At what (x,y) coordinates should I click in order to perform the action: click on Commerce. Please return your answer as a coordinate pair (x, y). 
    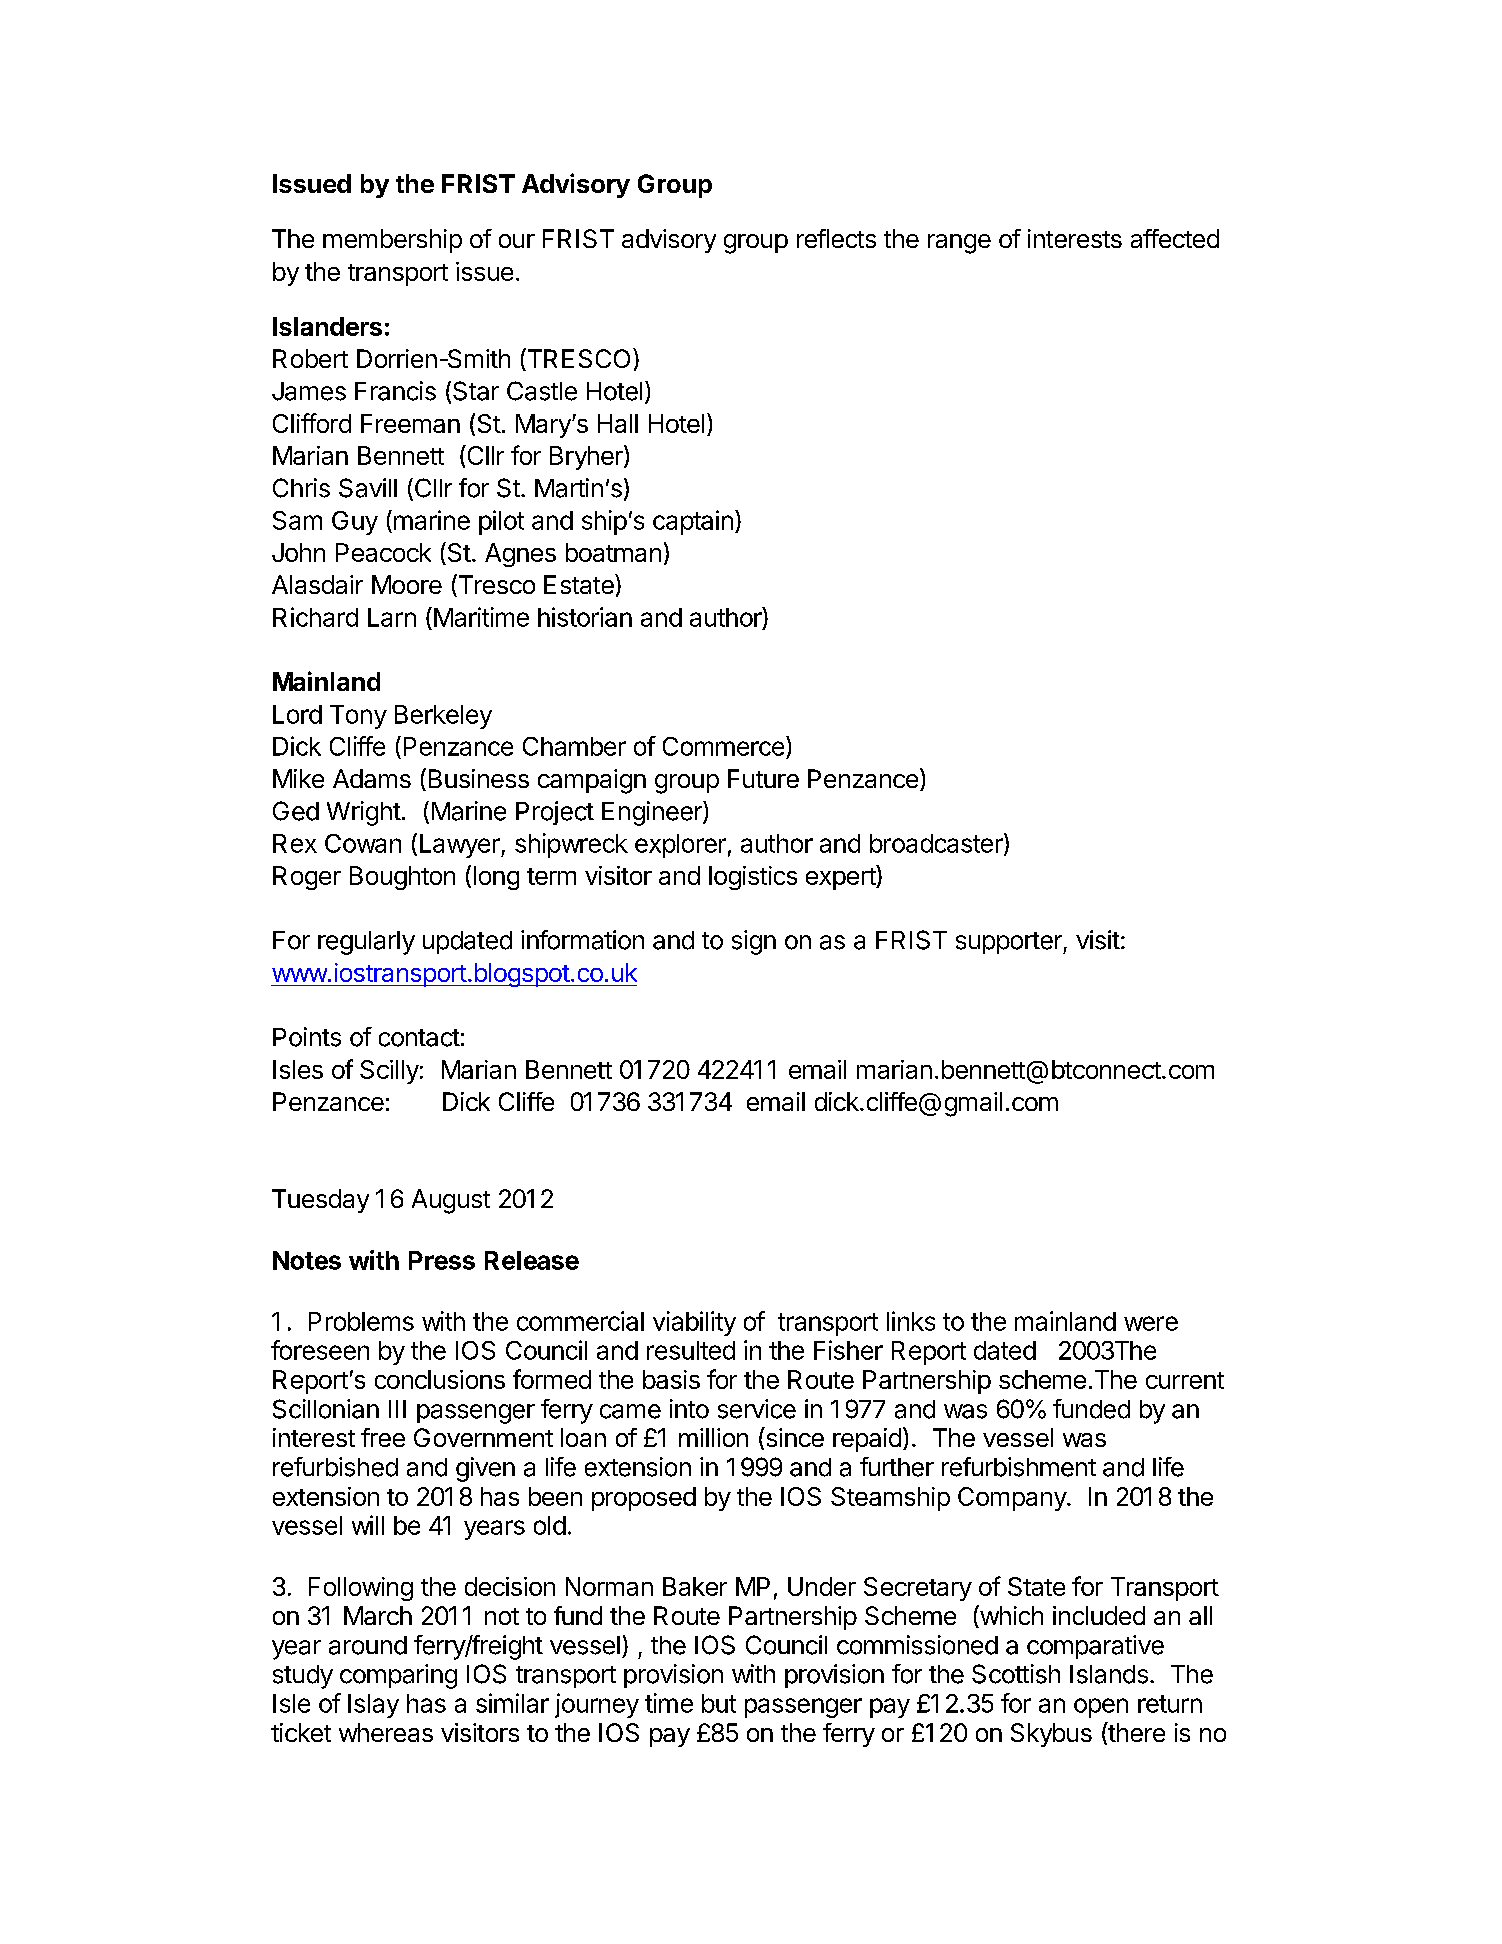
    Looking at the image, I should click on (723, 746).
